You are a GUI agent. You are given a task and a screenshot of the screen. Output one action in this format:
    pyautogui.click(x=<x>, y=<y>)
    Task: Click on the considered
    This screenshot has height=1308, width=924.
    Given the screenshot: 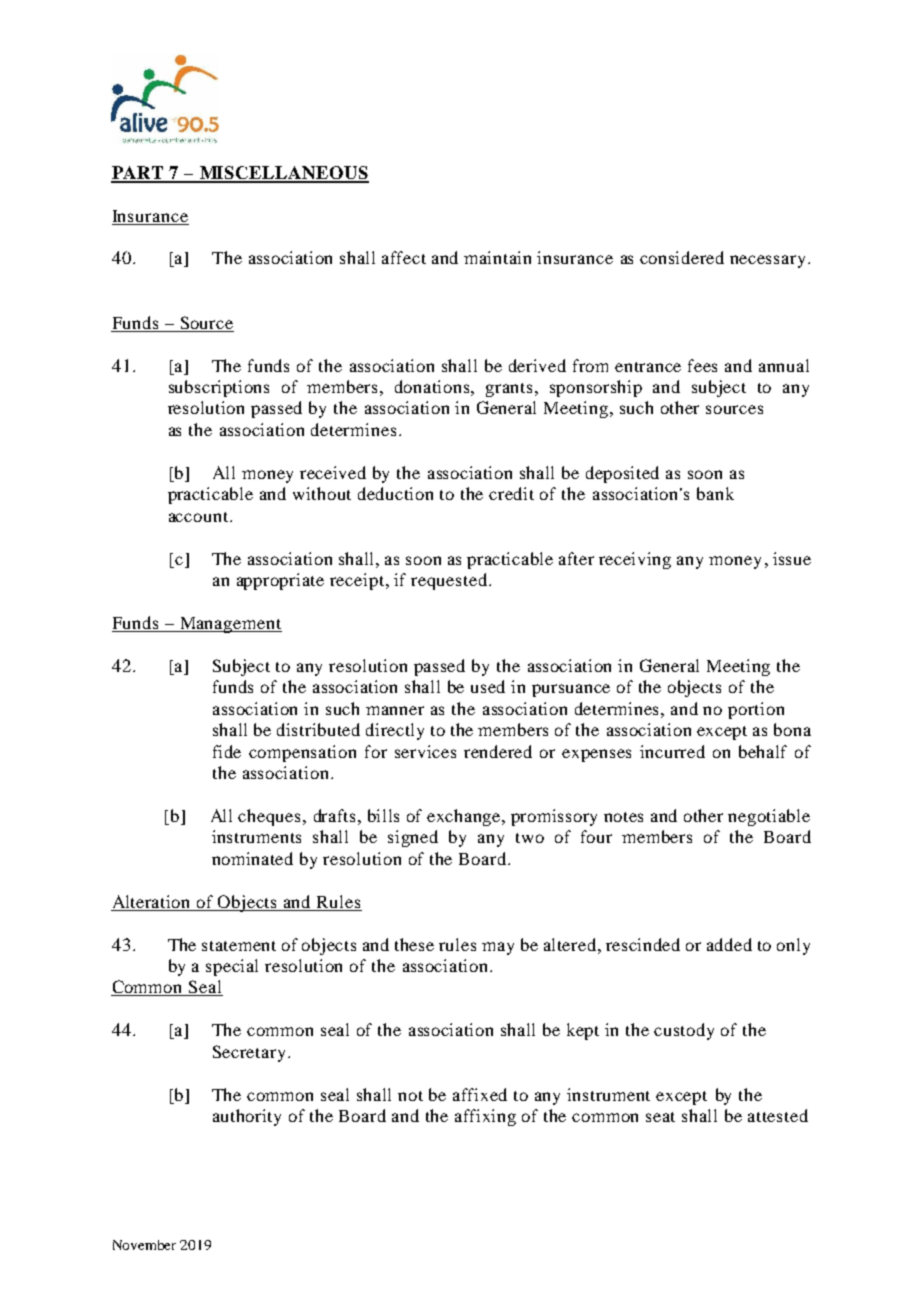 What is the action you would take?
    pyautogui.click(x=682, y=257)
